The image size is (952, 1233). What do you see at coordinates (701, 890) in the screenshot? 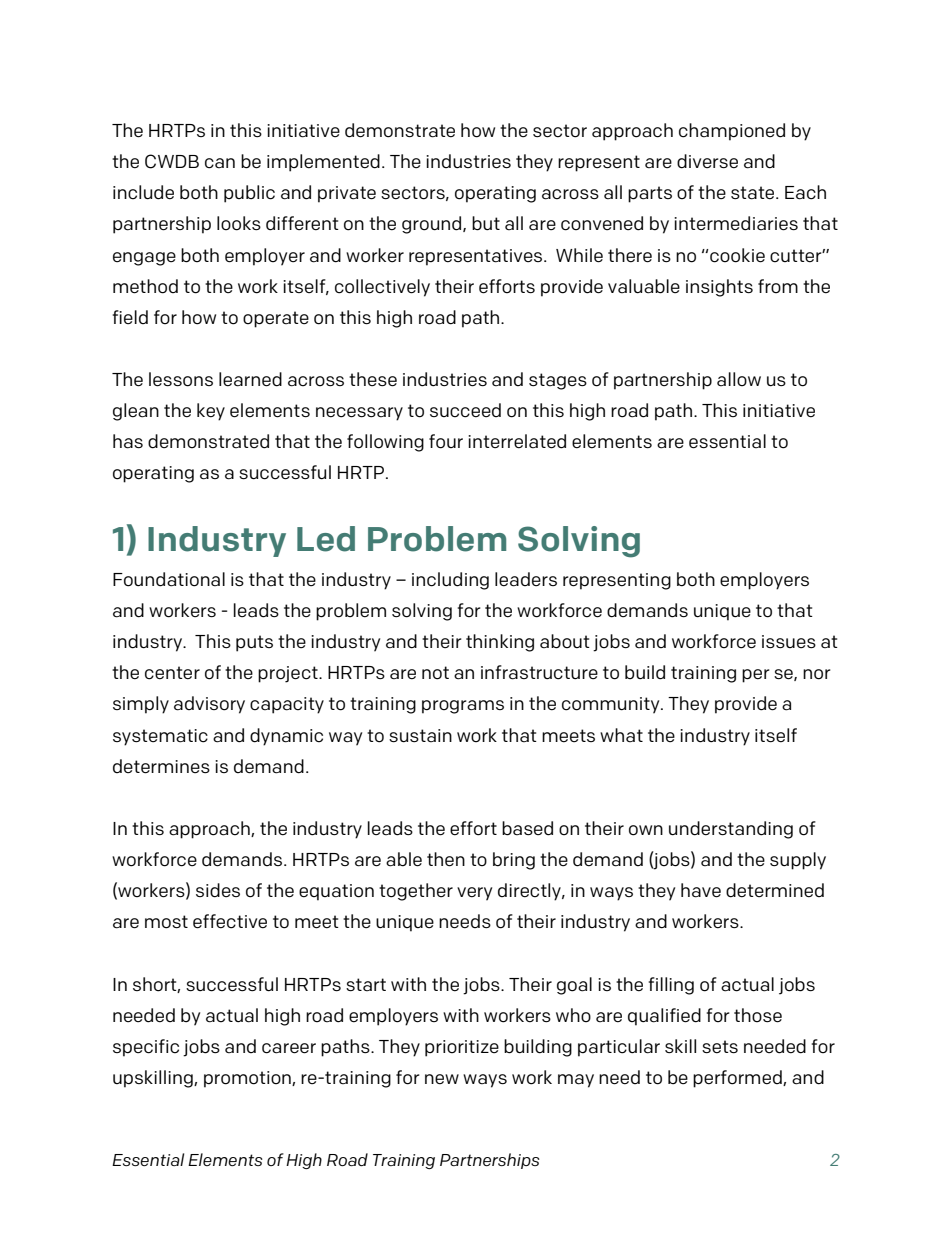
I see `have` at bounding box center [701, 890].
